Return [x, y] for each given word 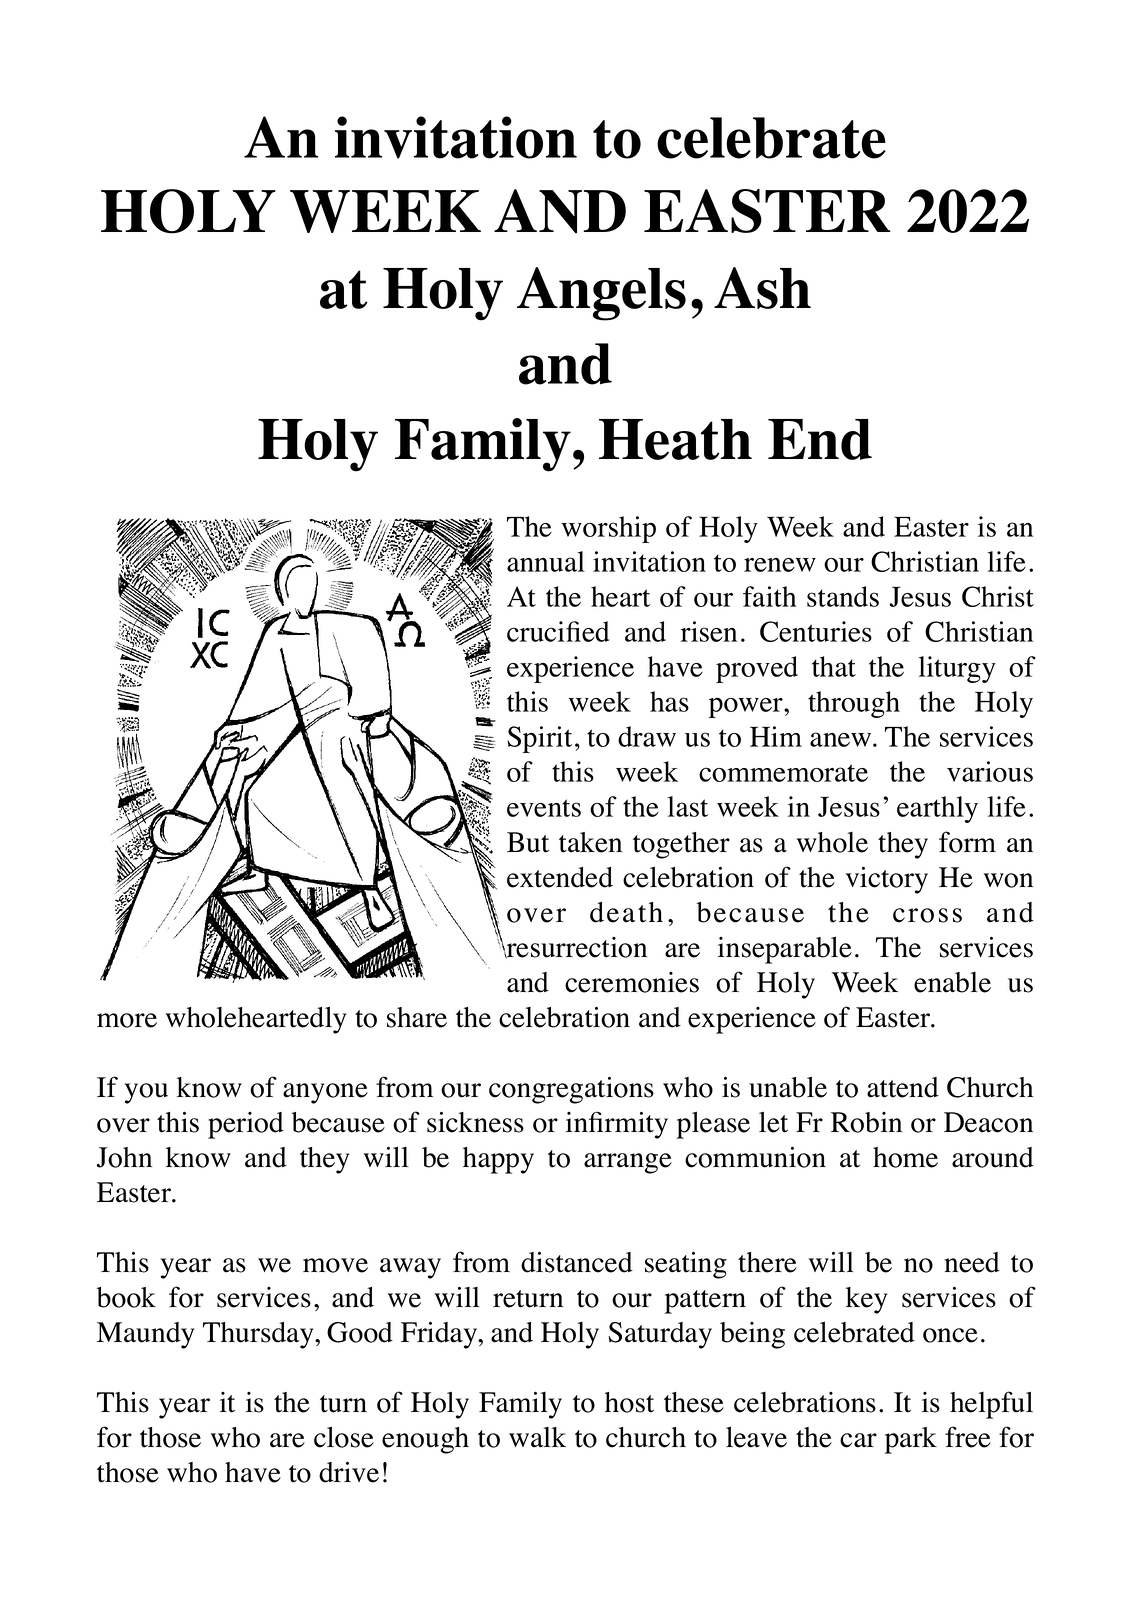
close [344, 1437]
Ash [762, 288]
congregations [571, 1090]
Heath [675, 439]
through [854, 704]
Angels [601, 294]
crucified [558, 631]
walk [537, 1437]
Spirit [539, 739]
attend [903, 1087]
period [246, 1125]
